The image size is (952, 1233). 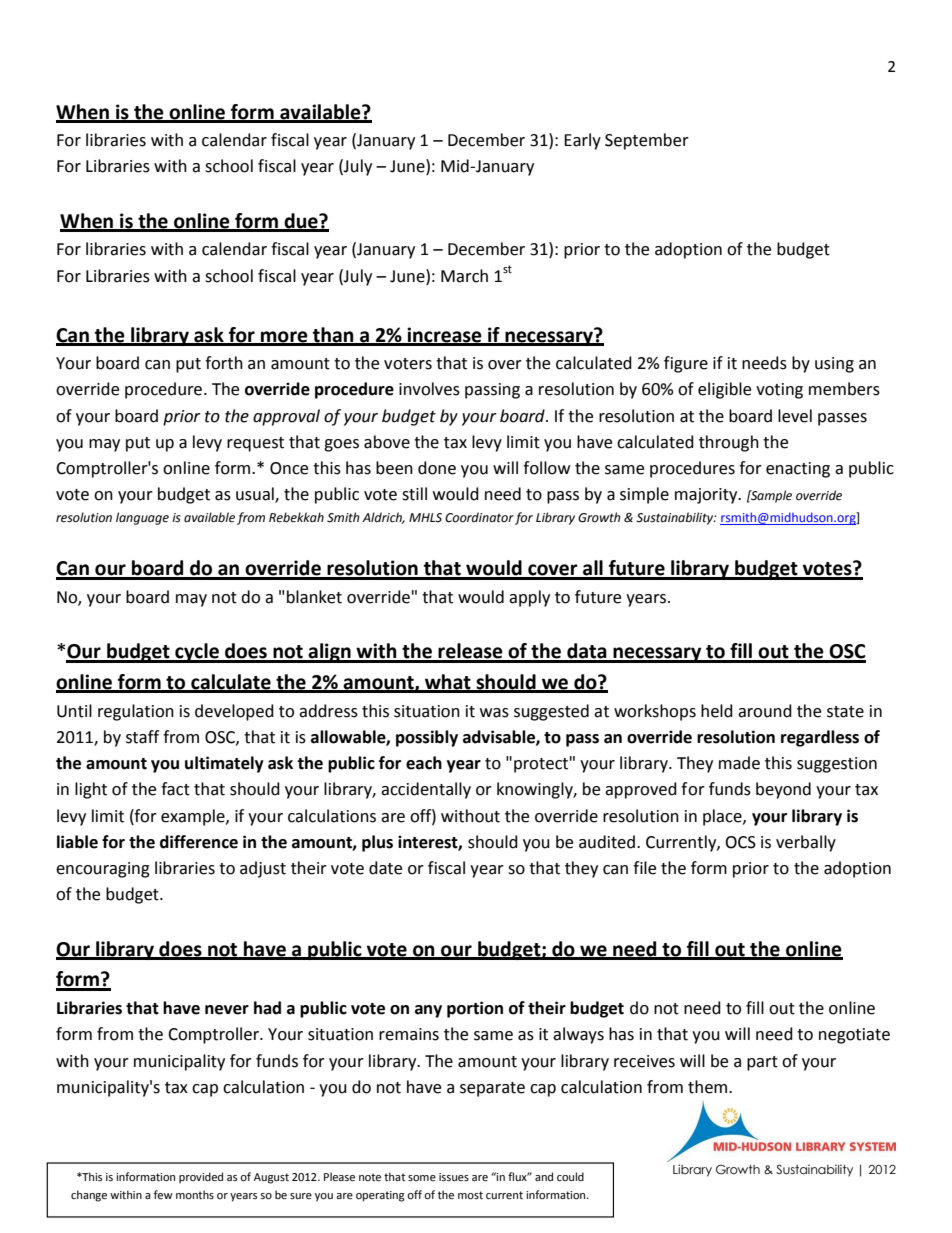 What do you see at coordinates (142, 518) in the image?
I see `language` at bounding box center [142, 518].
